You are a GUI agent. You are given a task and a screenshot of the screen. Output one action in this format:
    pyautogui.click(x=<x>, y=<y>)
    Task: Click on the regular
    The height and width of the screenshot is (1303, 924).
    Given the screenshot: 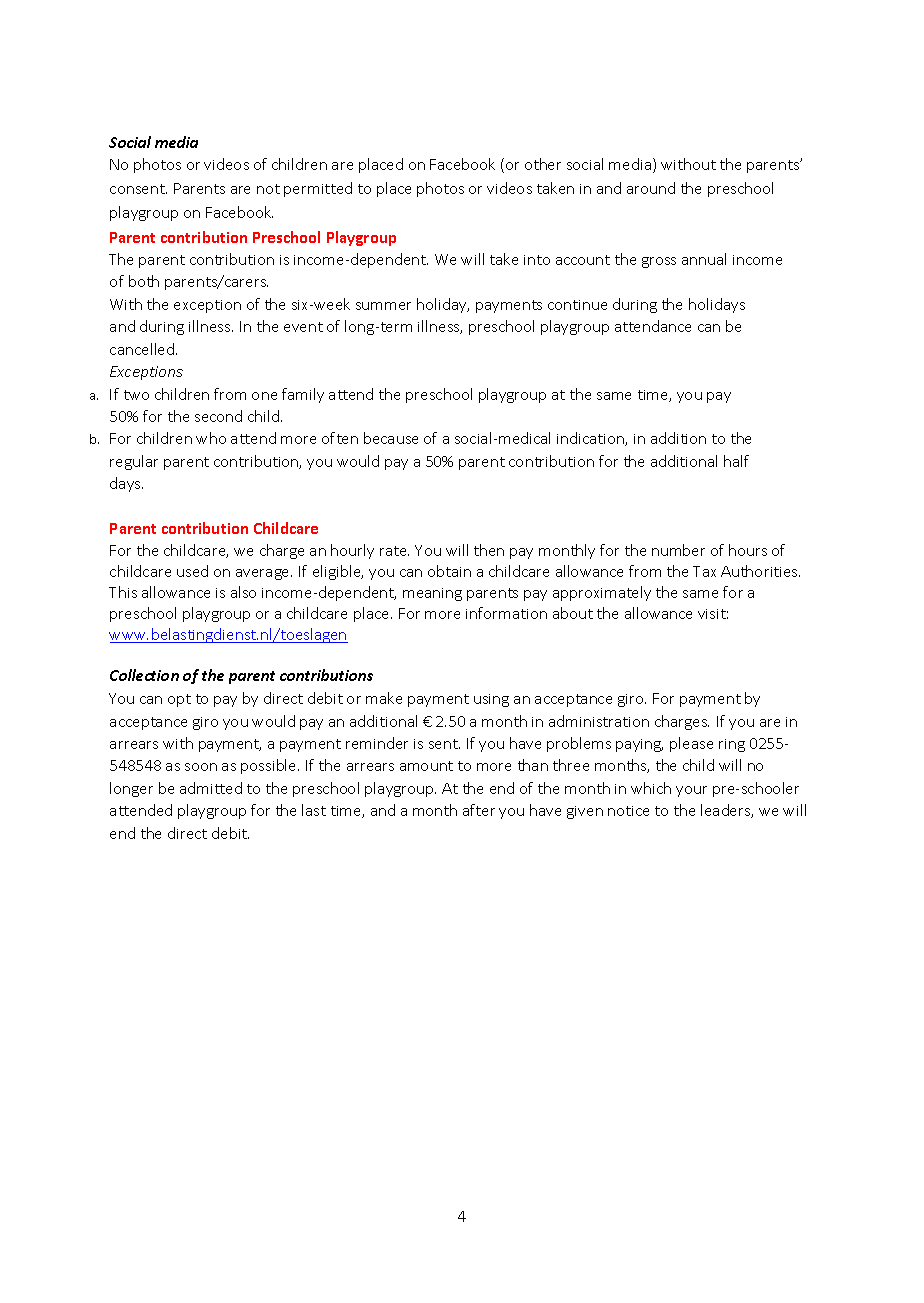 What is the action you would take?
    pyautogui.click(x=134, y=462)
